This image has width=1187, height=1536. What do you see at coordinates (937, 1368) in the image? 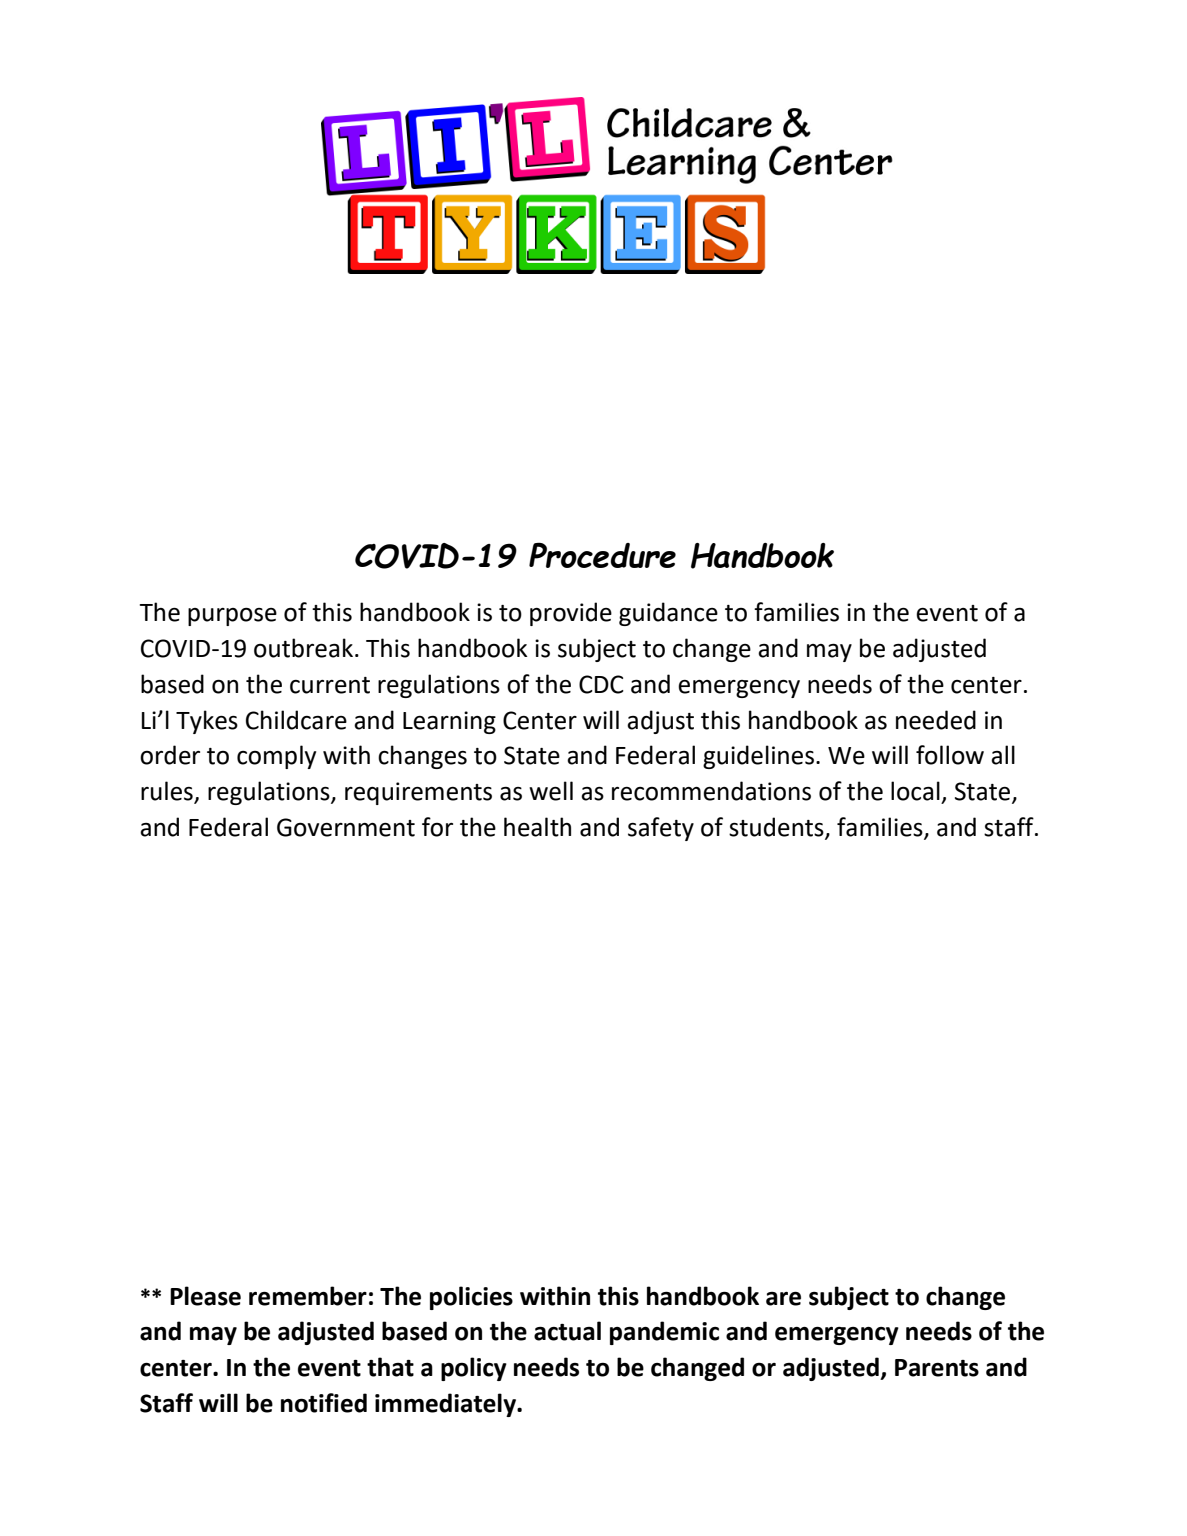
I see `Parents` at bounding box center [937, 1368].
